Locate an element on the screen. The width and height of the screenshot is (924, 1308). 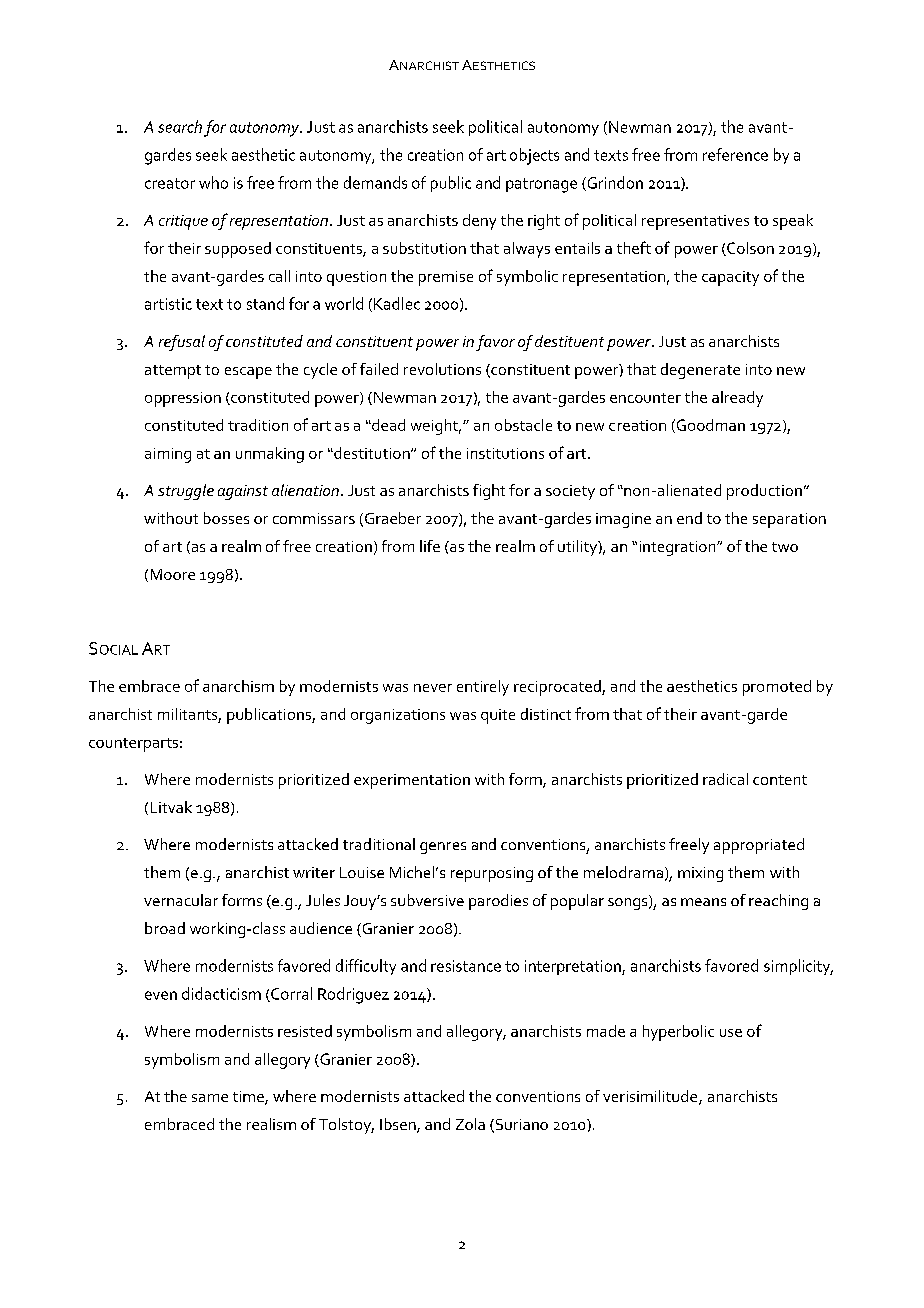
reference is located at coordinates (735, 154).
